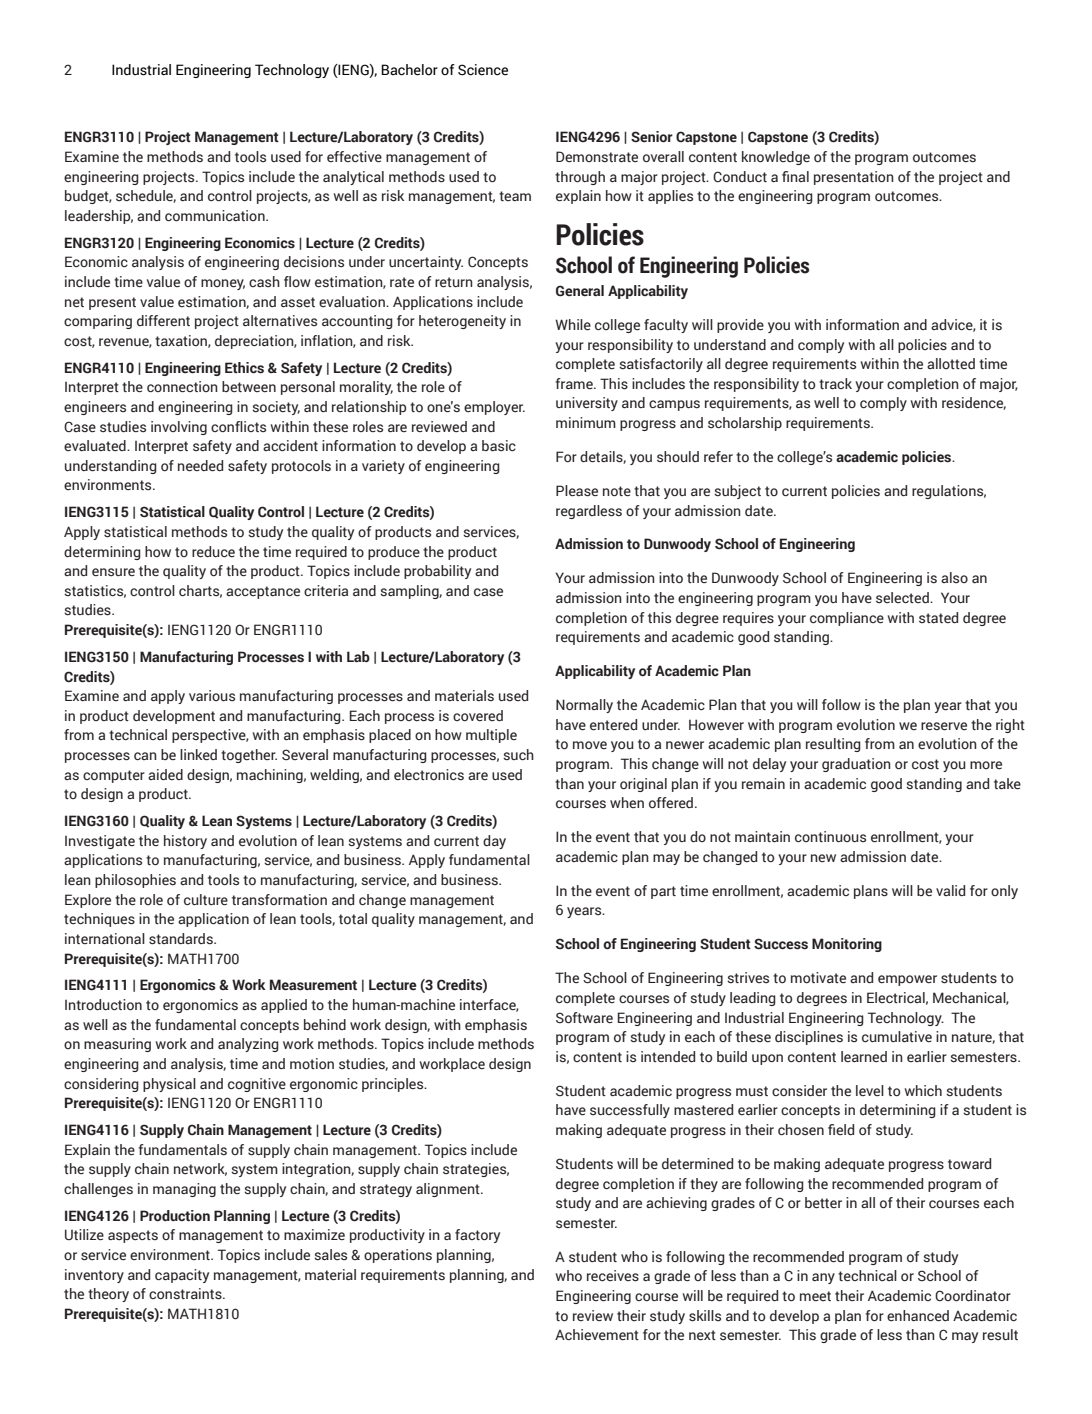 The width and height of the document is (1092, 1414). Describe the element at coordinates (776, 158) in the document. I see `knowledge` at that location.
